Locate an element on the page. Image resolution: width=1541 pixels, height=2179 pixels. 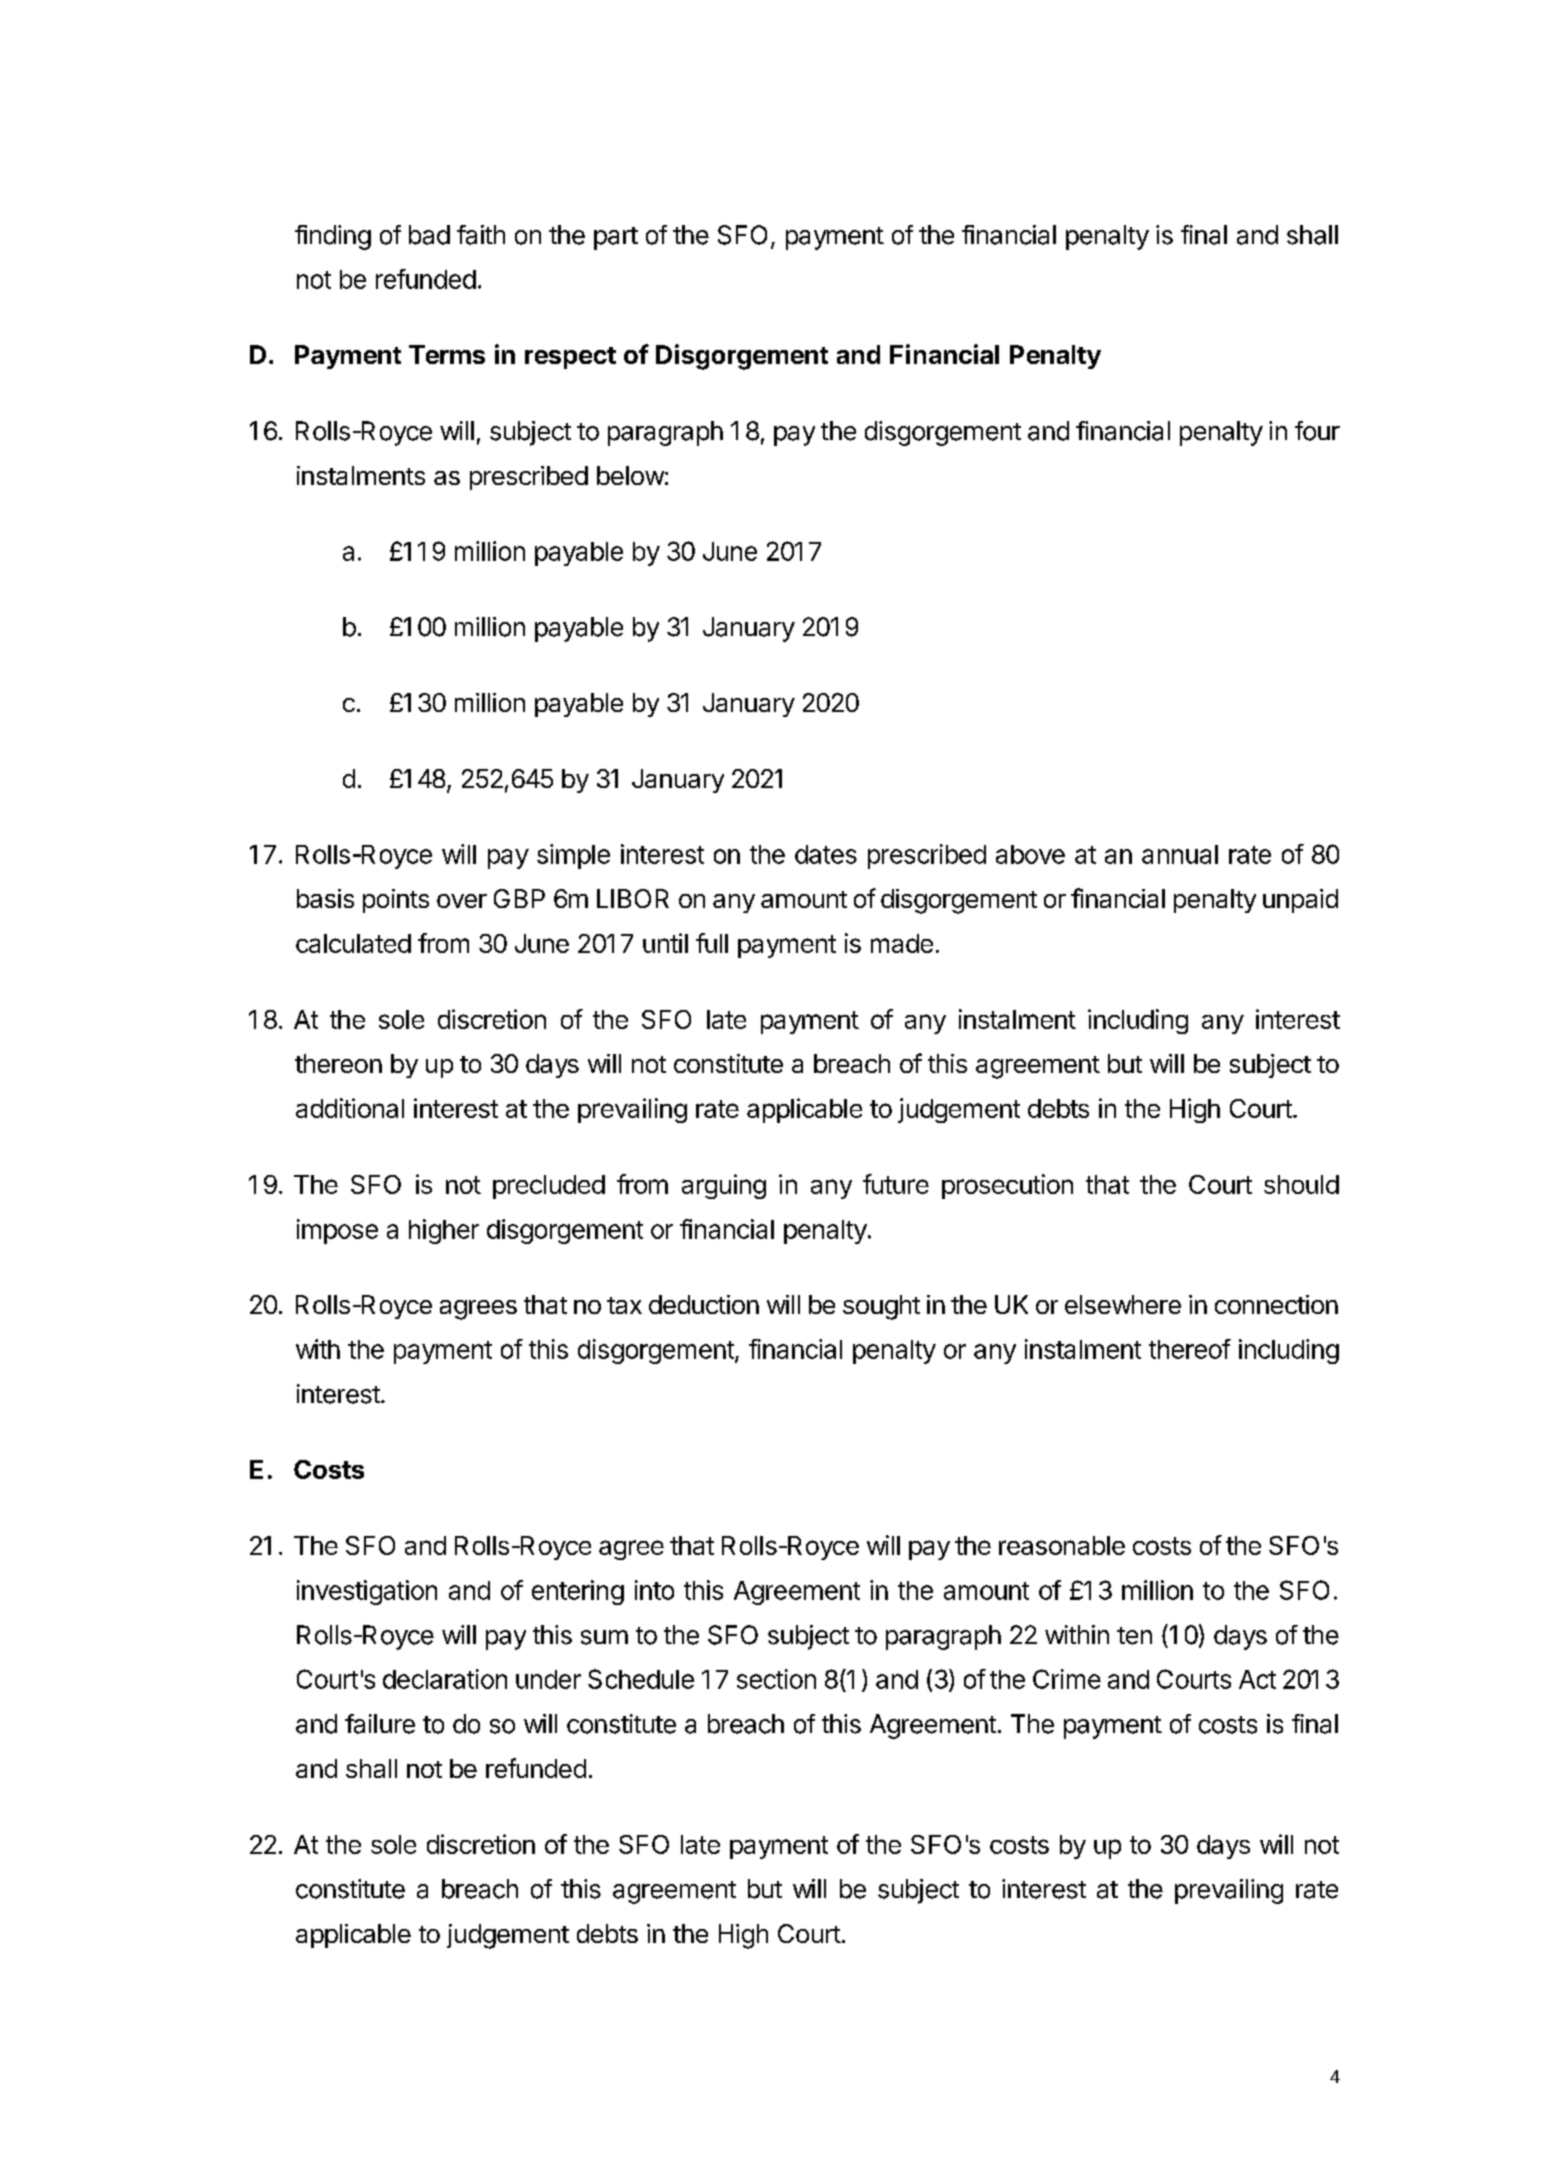
impose is located at coordinates (337, 1231).
